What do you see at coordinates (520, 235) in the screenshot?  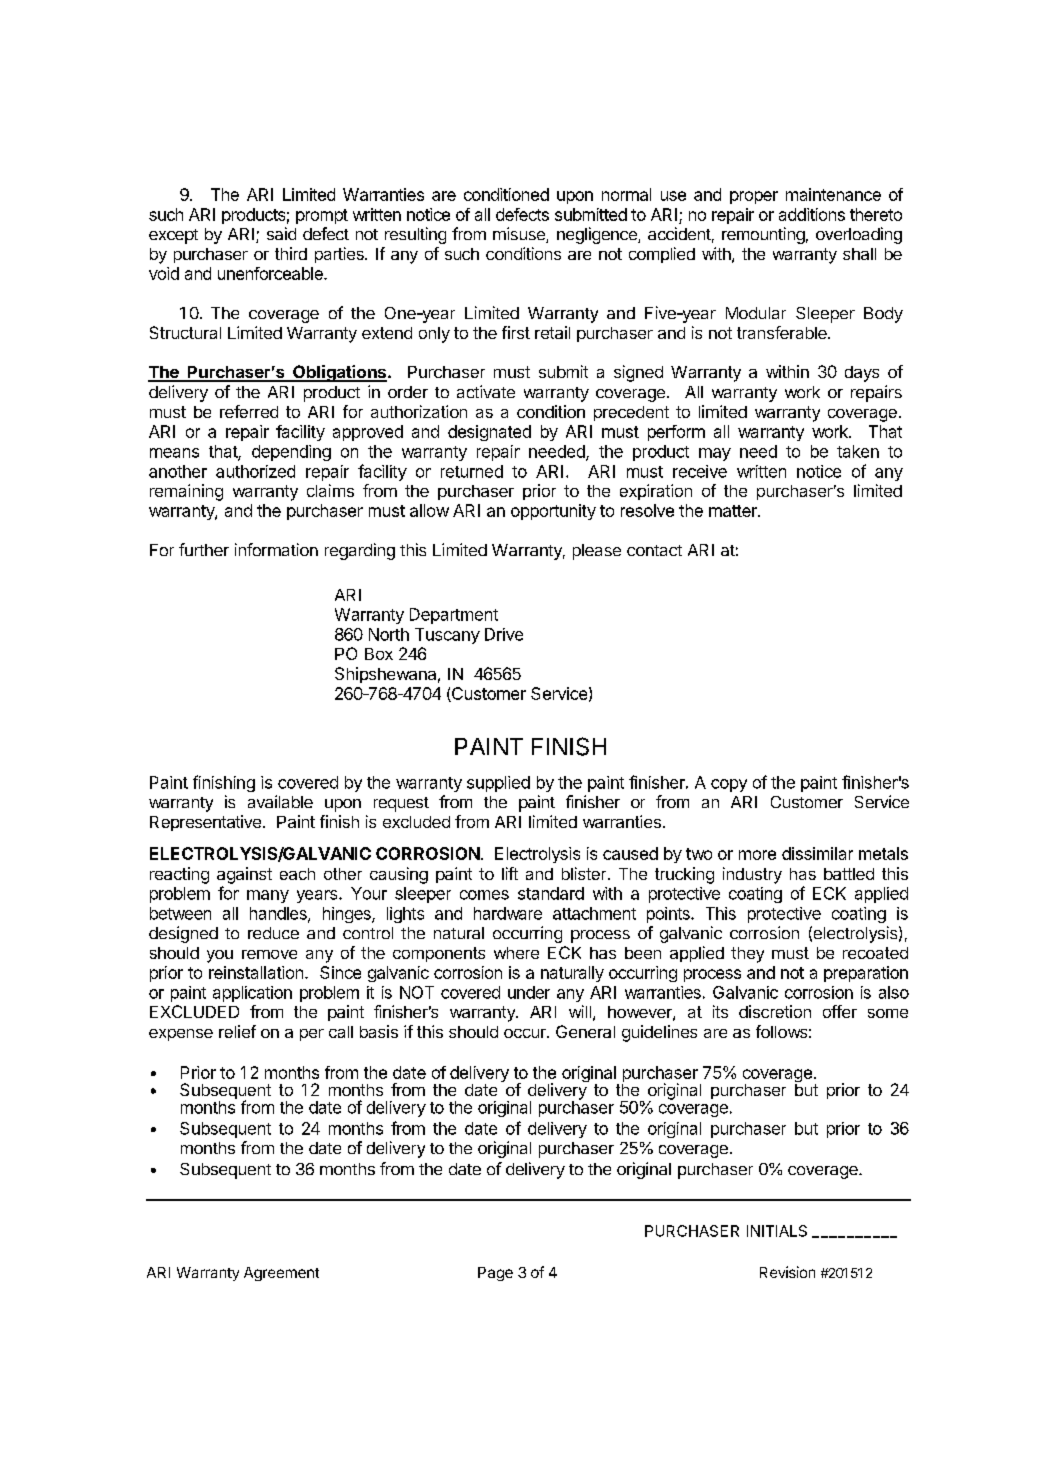 I see `misuse` at bounding box center [520, 235].
